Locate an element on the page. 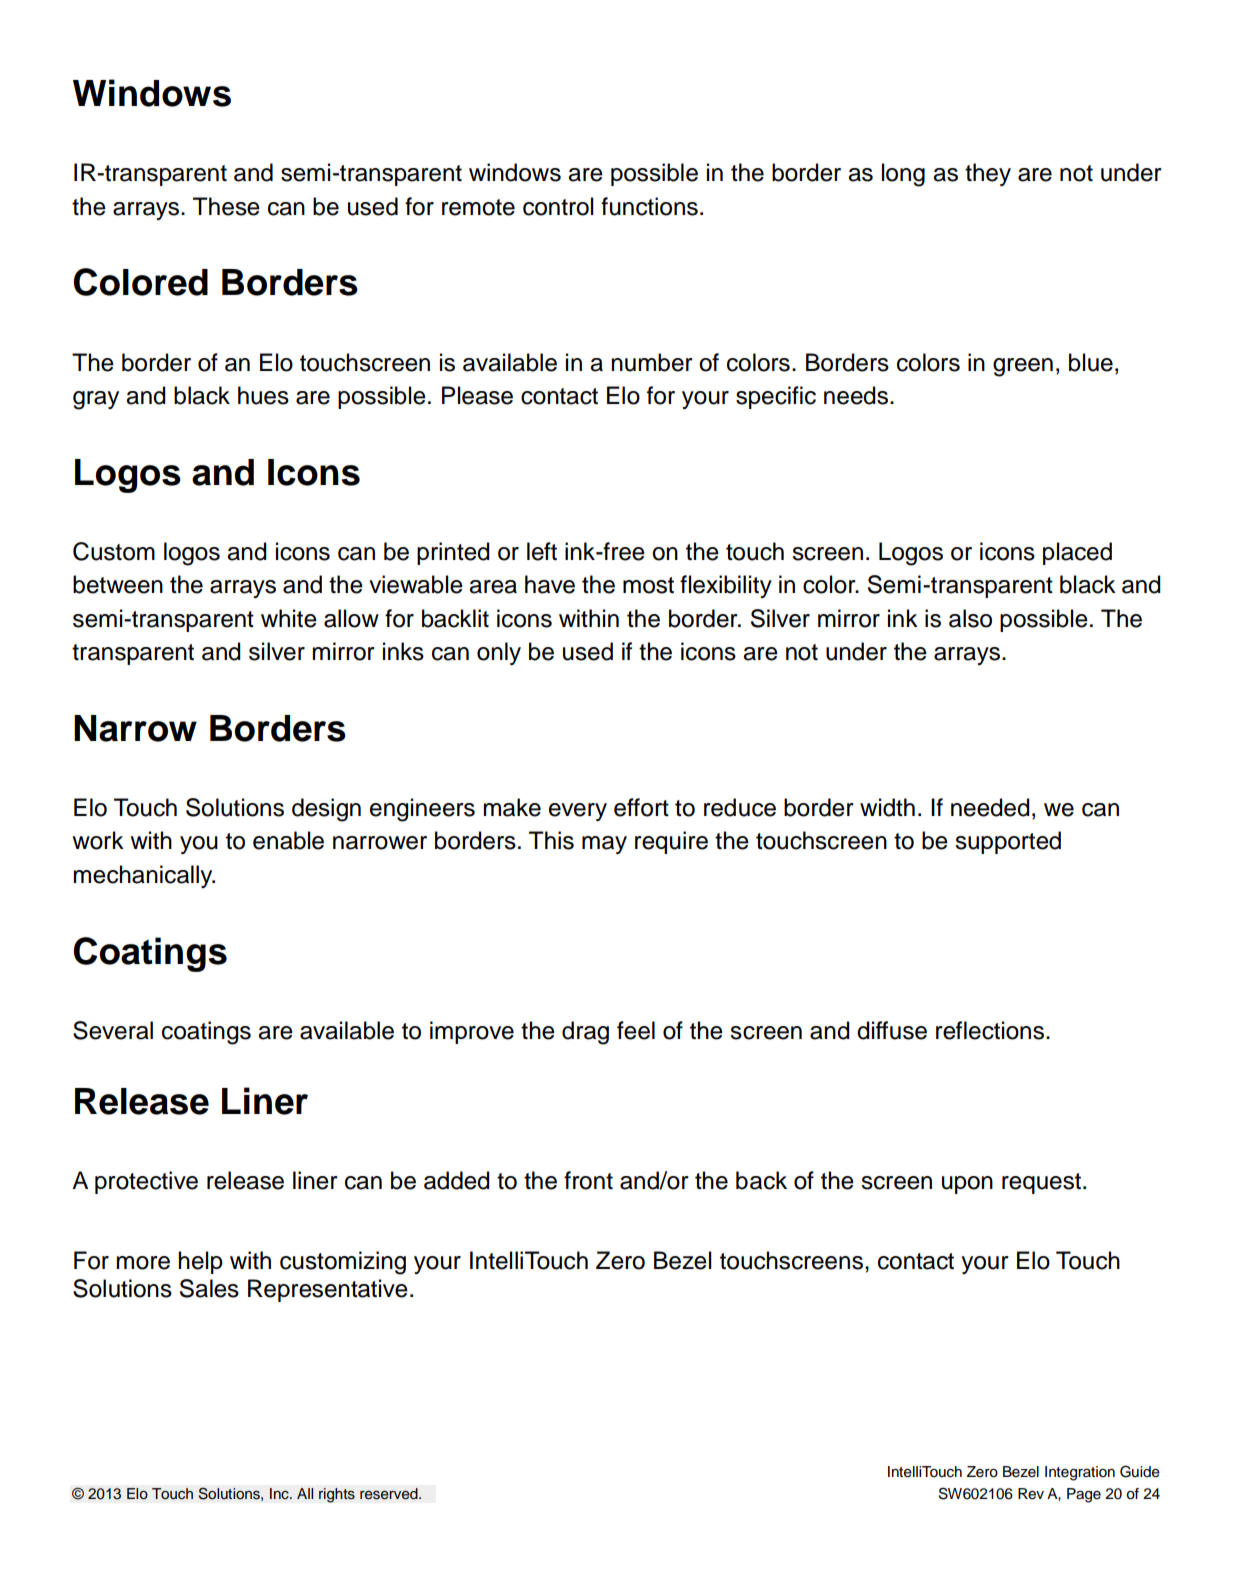 This document has width=1234, height=1596. Inc is located at coordinates (280, 1494).
